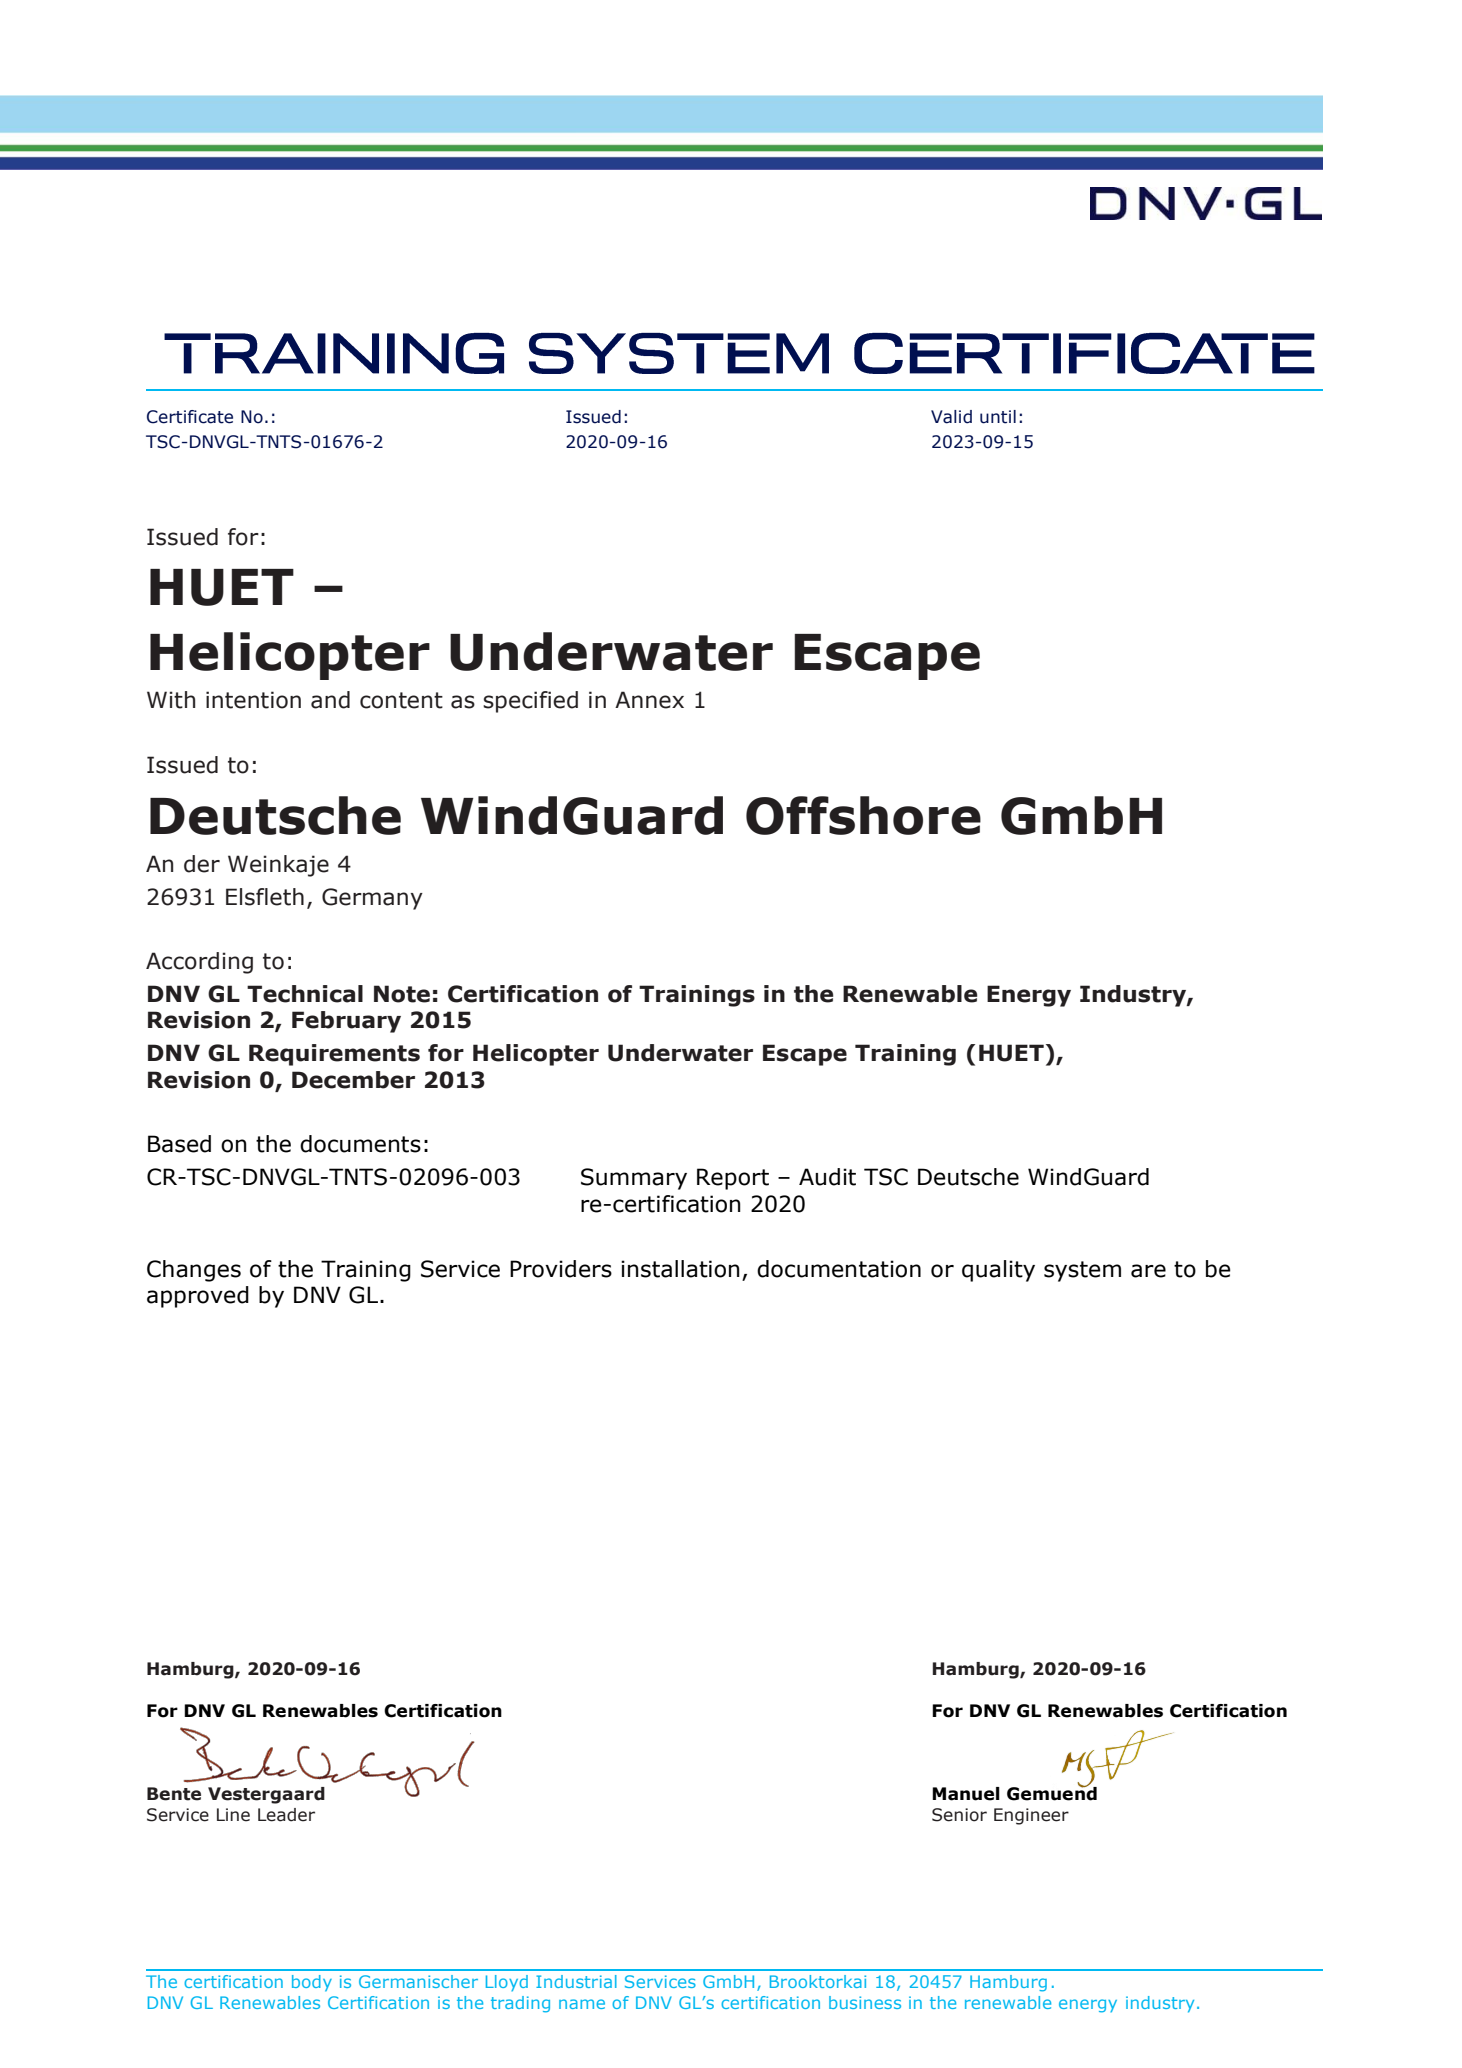 The width and height of the document is (1462, 2068). Describe the element at coordinates (649, 700) in the document. I see `Annex` at that location.
